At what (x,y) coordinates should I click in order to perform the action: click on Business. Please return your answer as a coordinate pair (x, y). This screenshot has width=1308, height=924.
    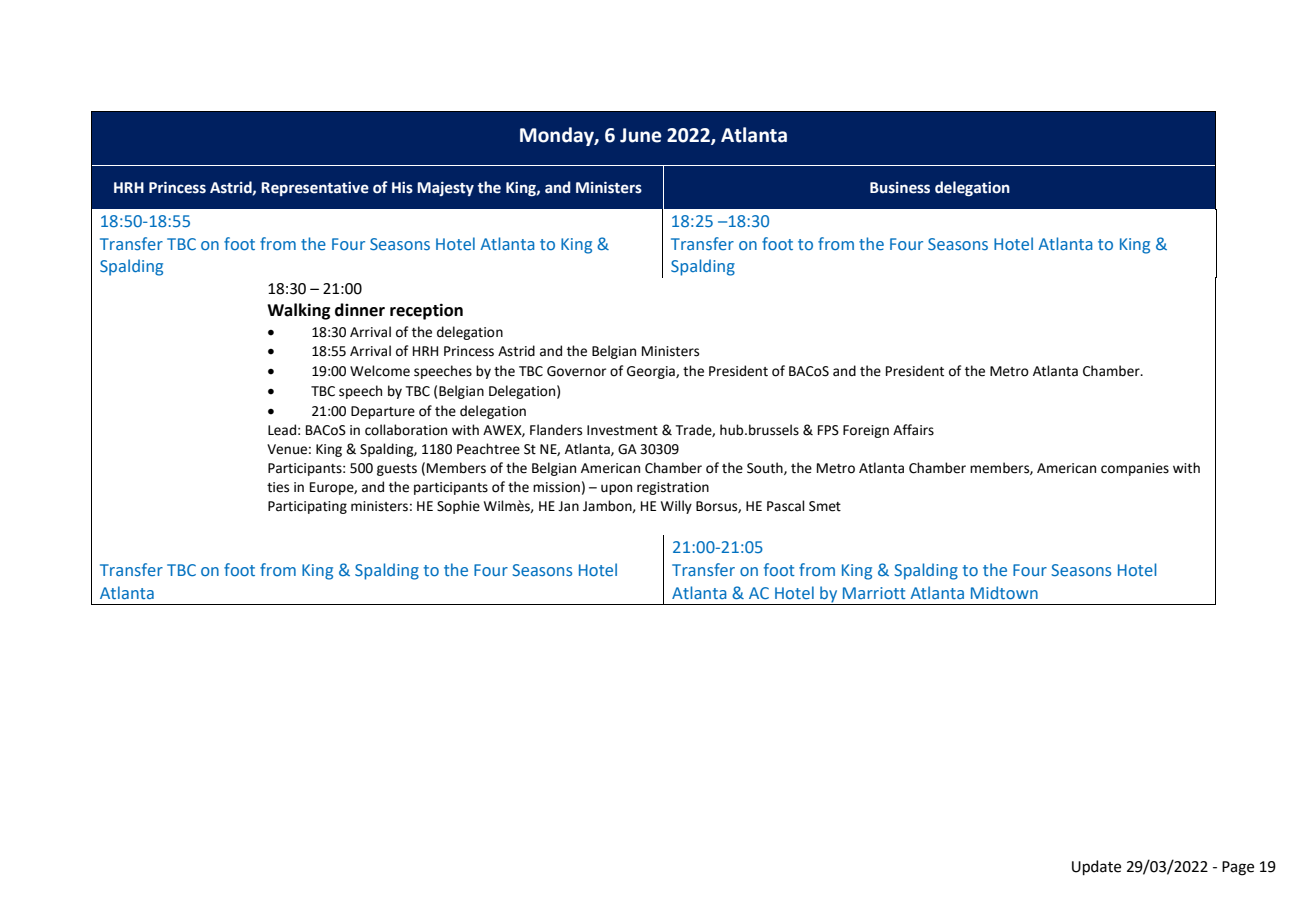
    Looking at the image, I should click on (900, 188).
